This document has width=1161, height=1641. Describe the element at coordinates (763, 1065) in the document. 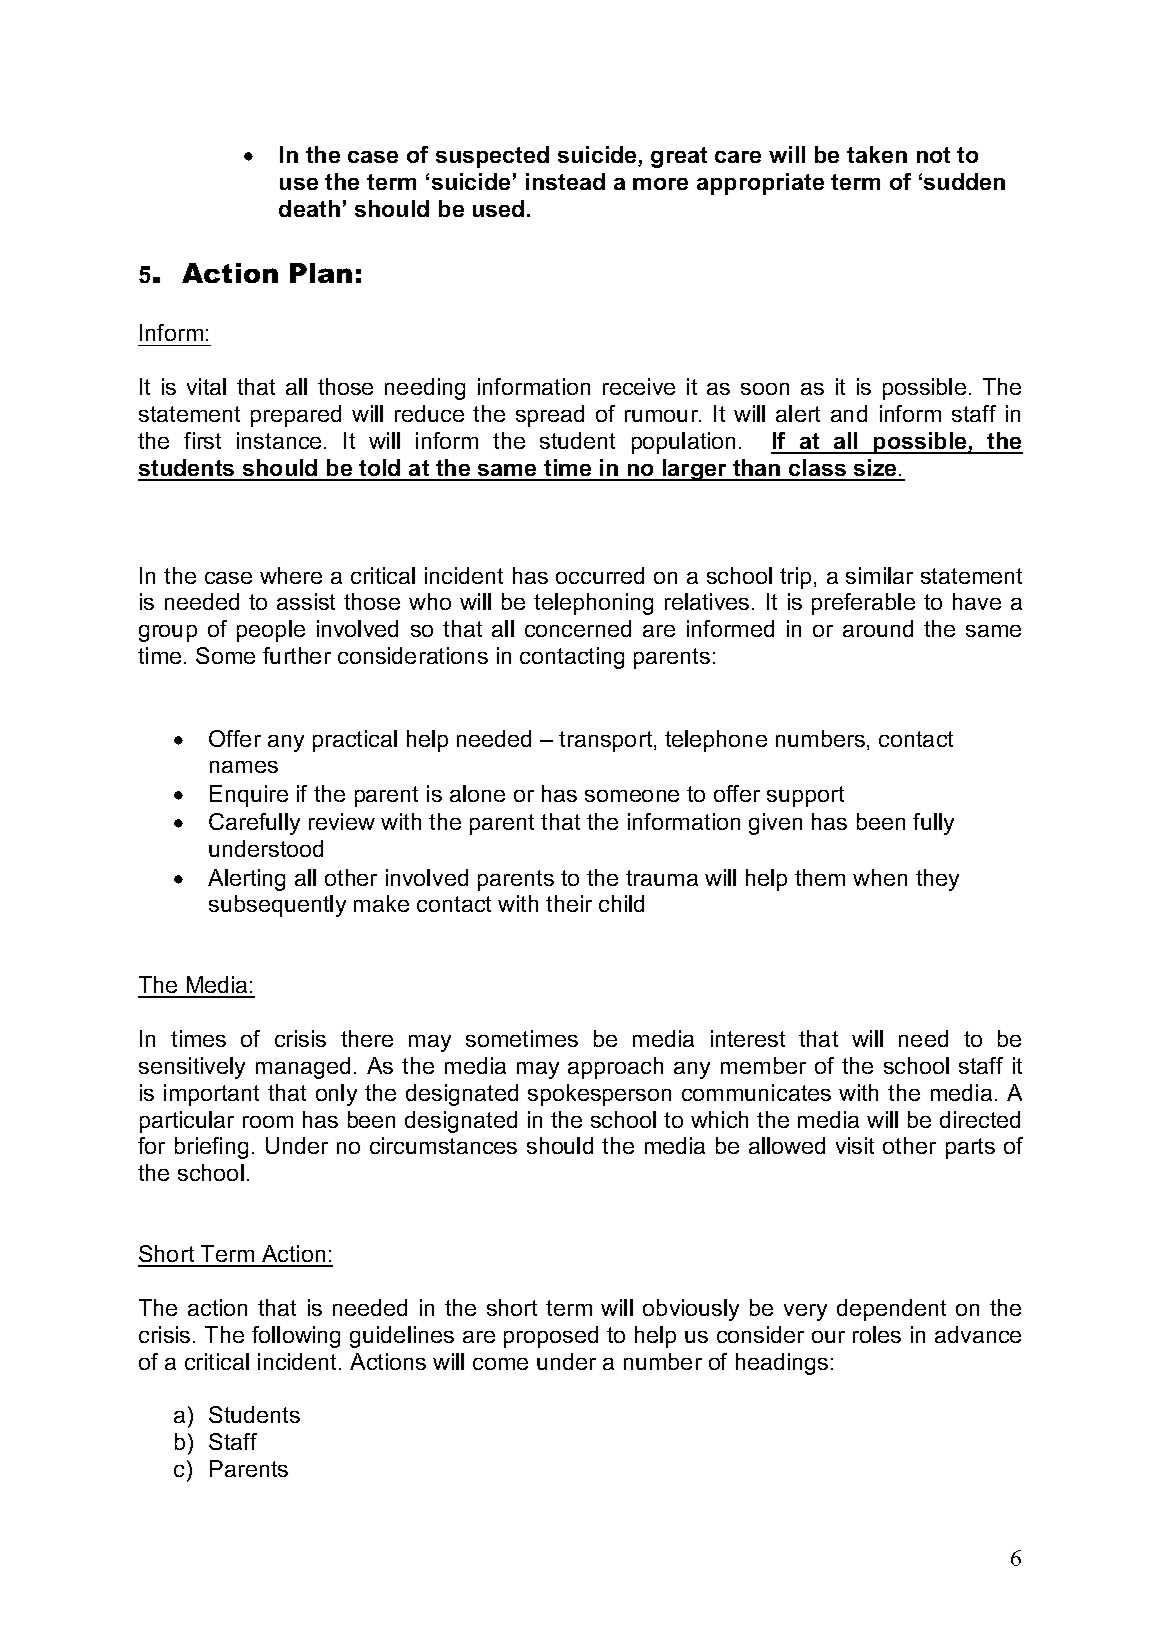

I see `member` at that location.
